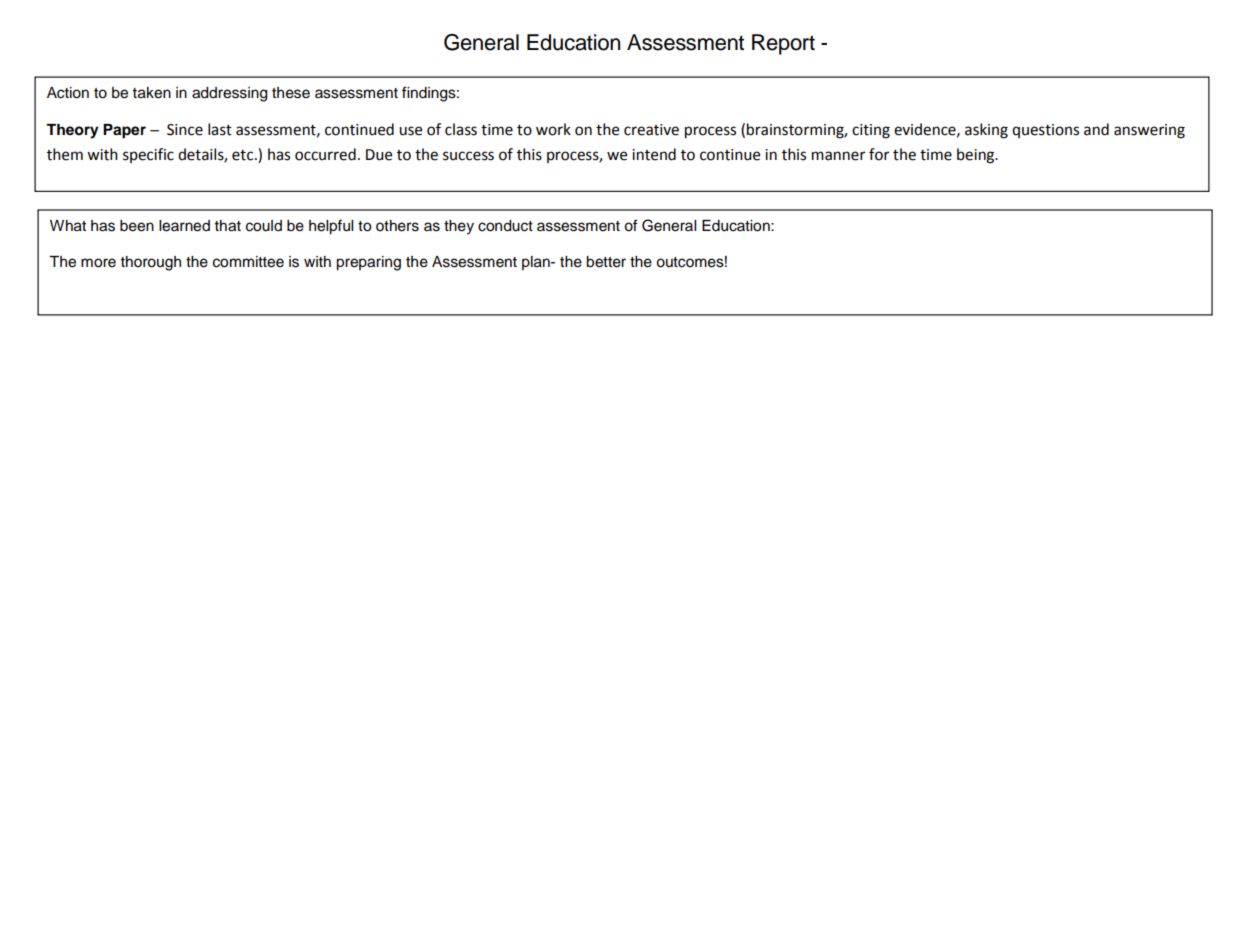  I want to click on committee, so click(248, 262).
